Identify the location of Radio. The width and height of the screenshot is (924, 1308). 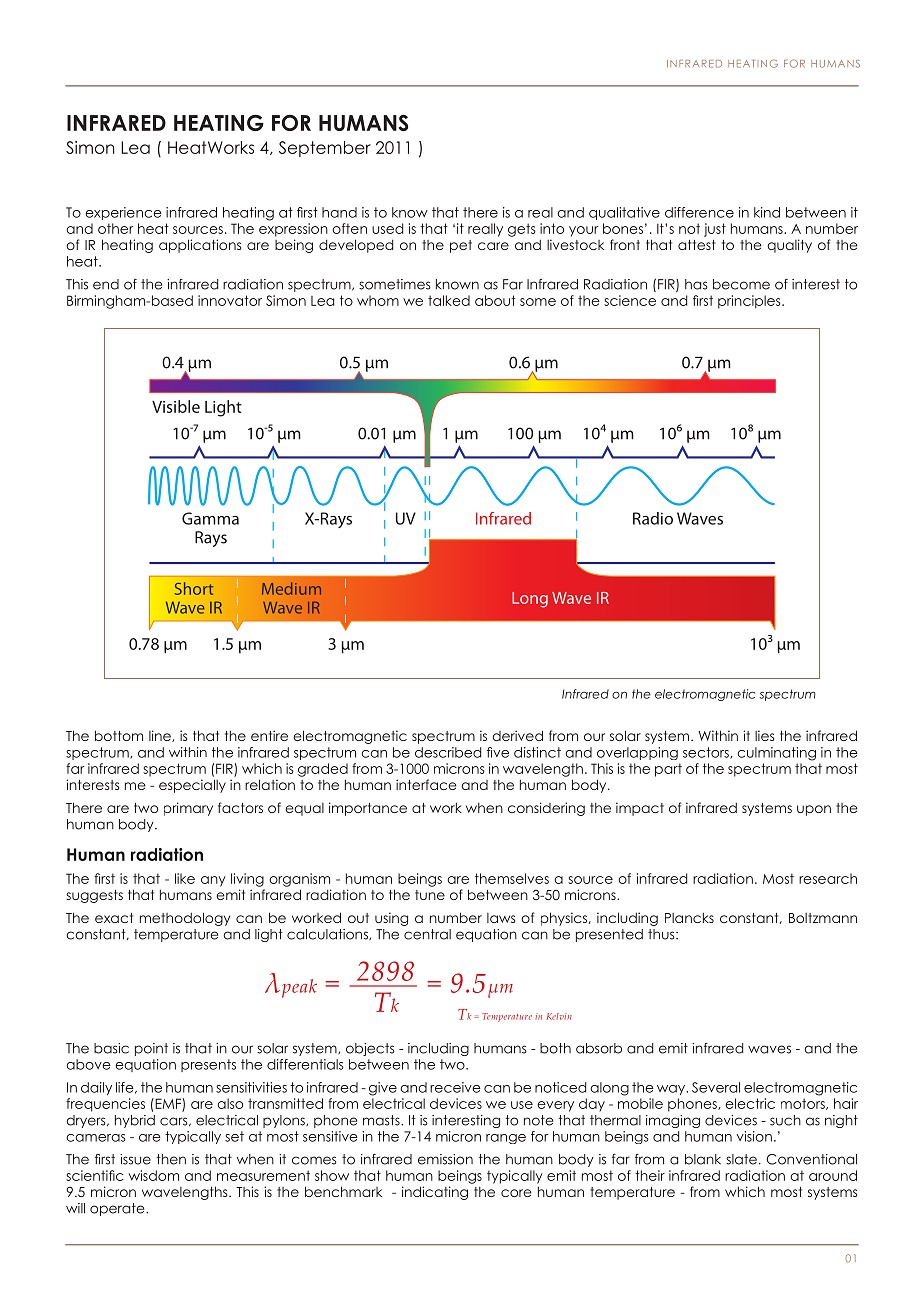
(653, 518).
